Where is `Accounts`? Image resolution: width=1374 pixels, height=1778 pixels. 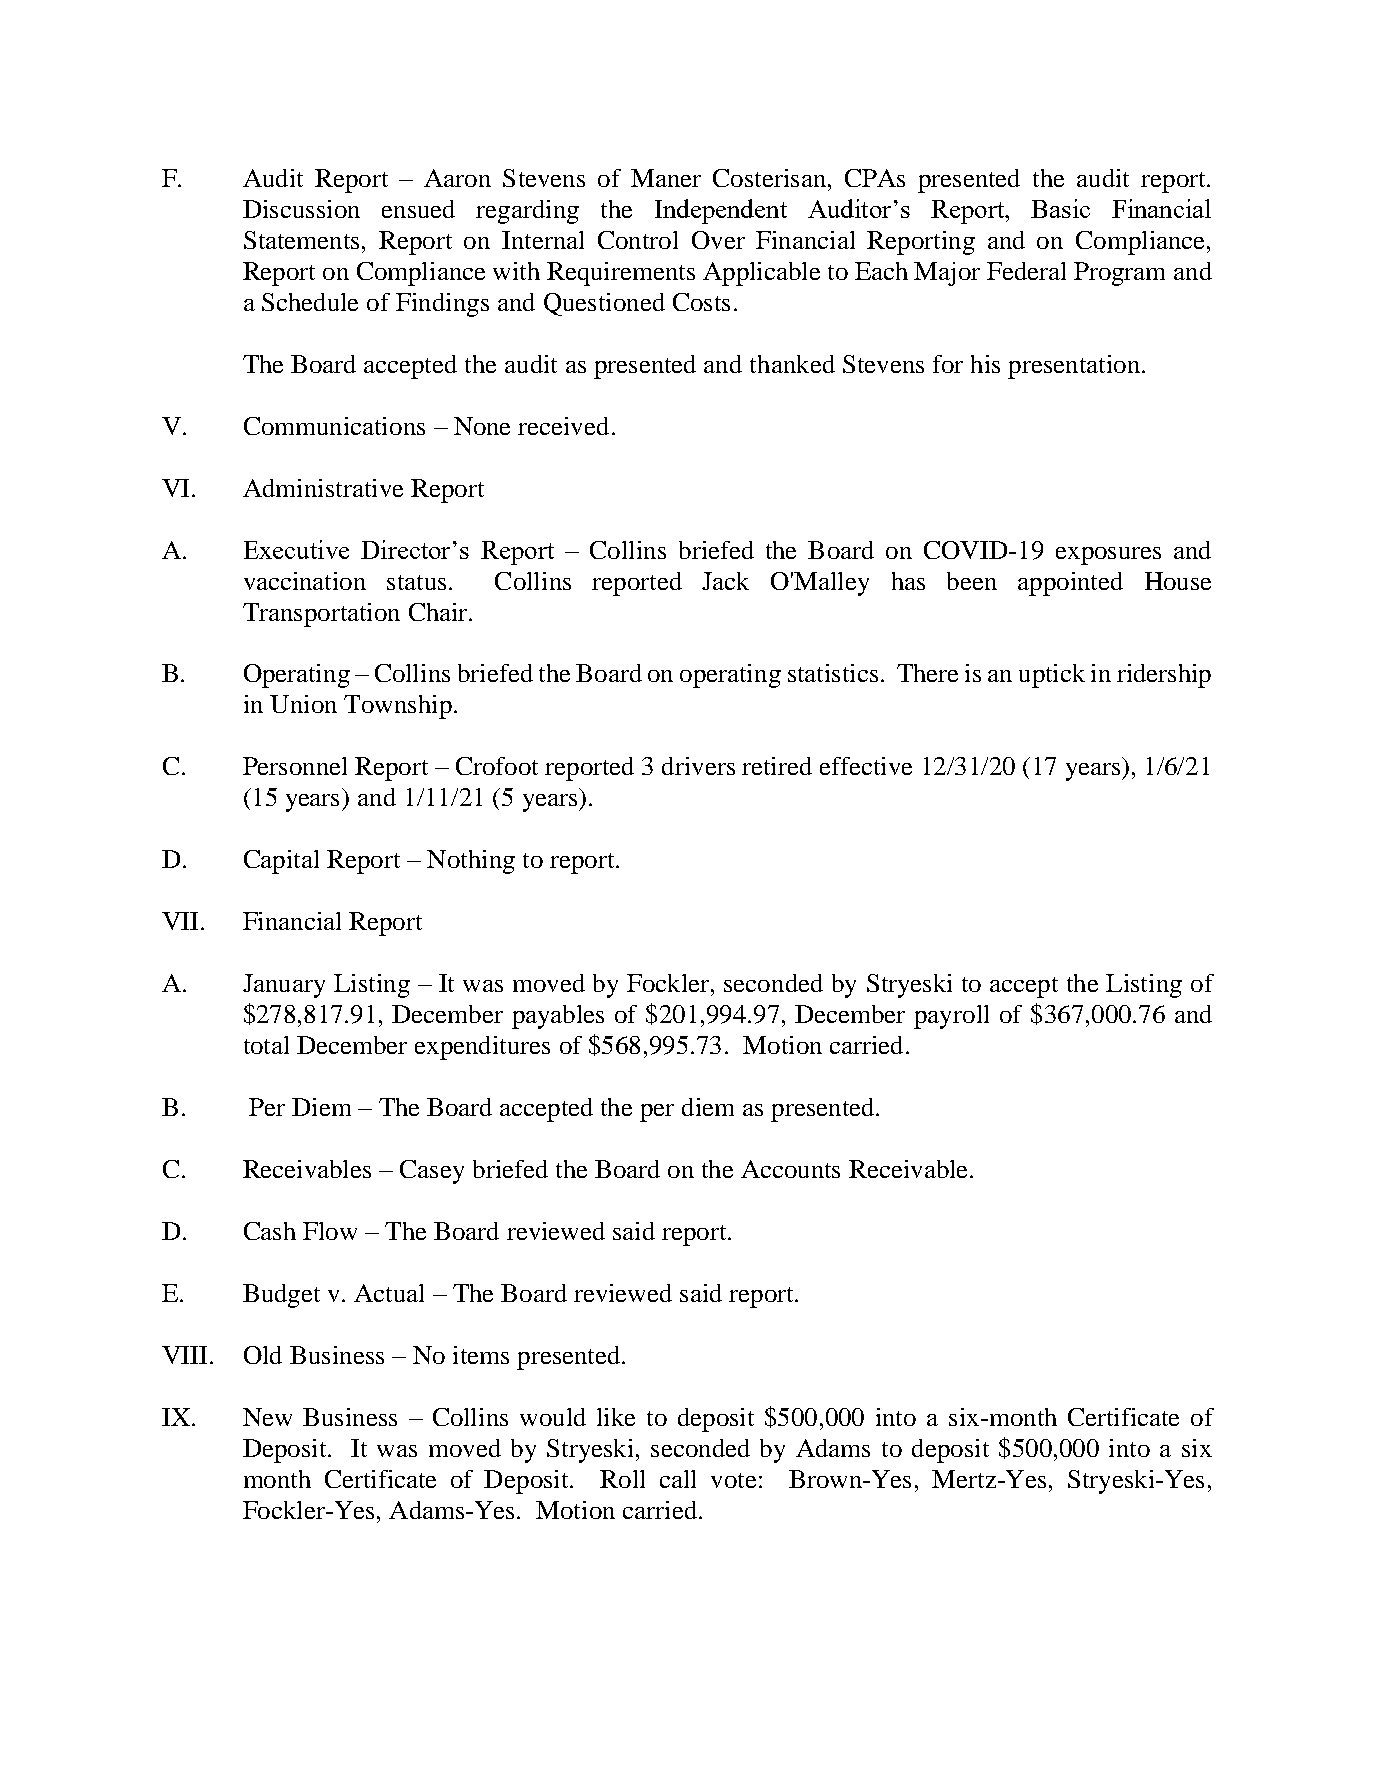
Accounts is located at coordinates (790, 1169).
